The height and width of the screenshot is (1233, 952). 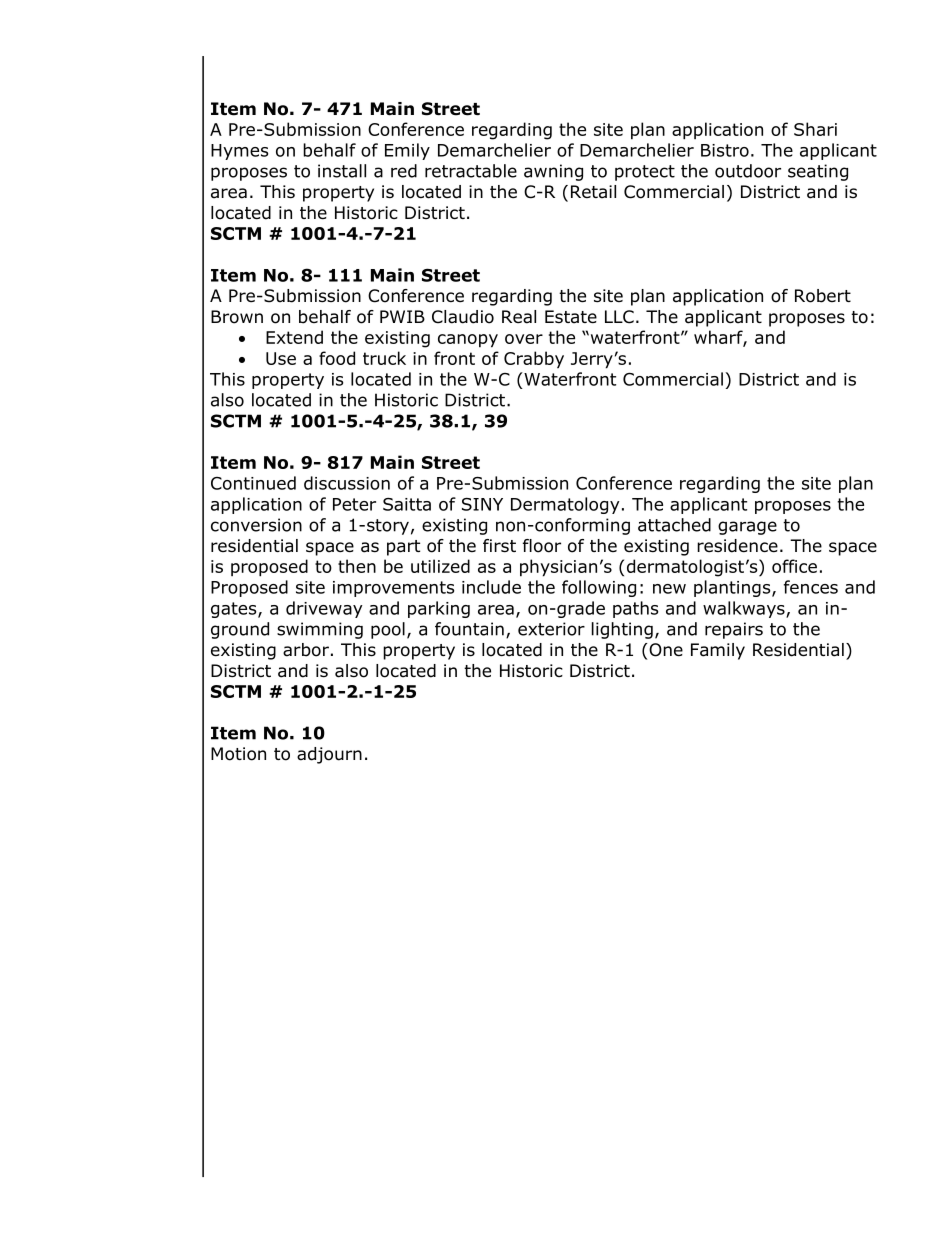 I want to click on Extend, so click(x=294, y=337).
